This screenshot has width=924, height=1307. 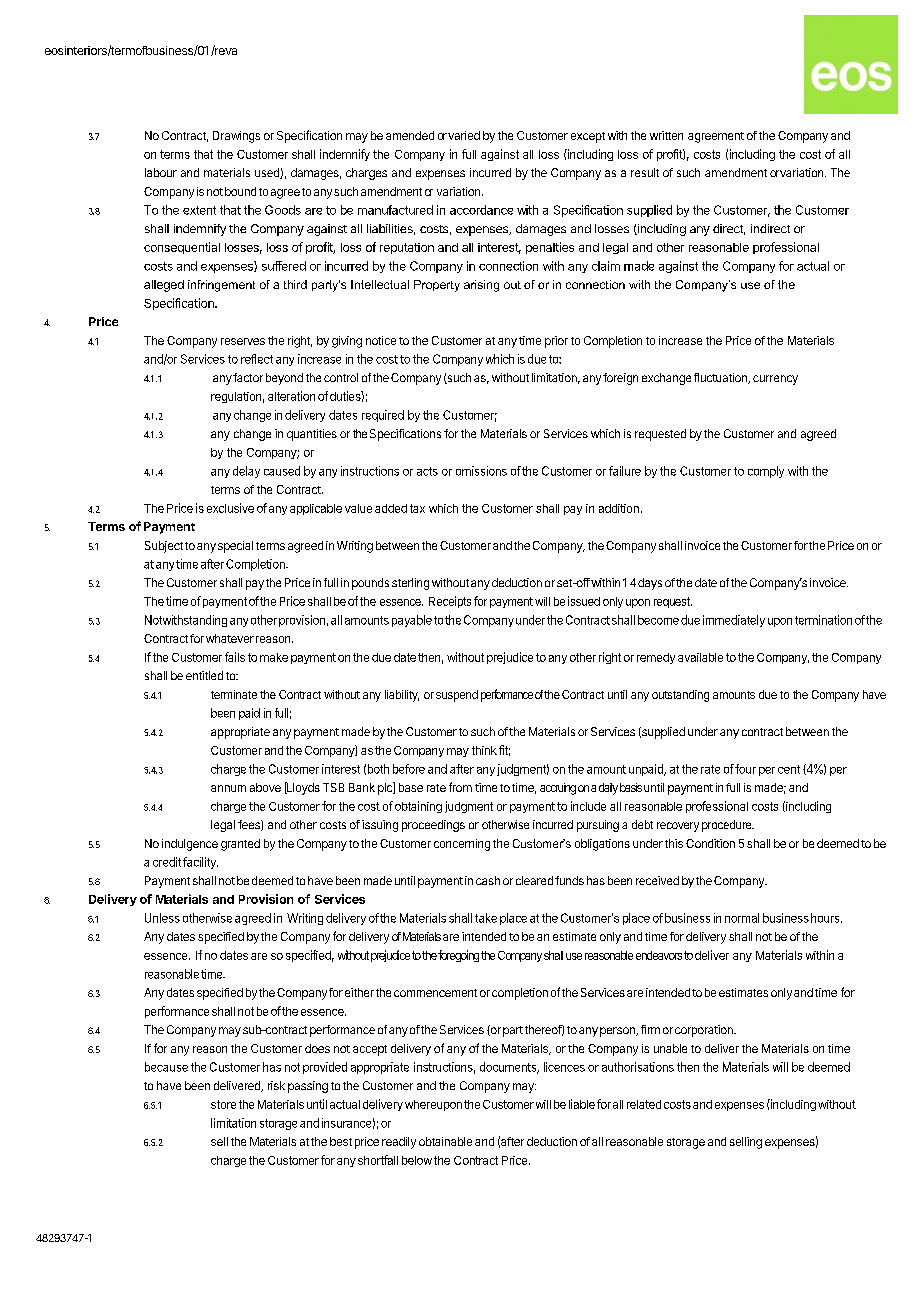 I want to click on agreement, so click(x=716, y=137).
